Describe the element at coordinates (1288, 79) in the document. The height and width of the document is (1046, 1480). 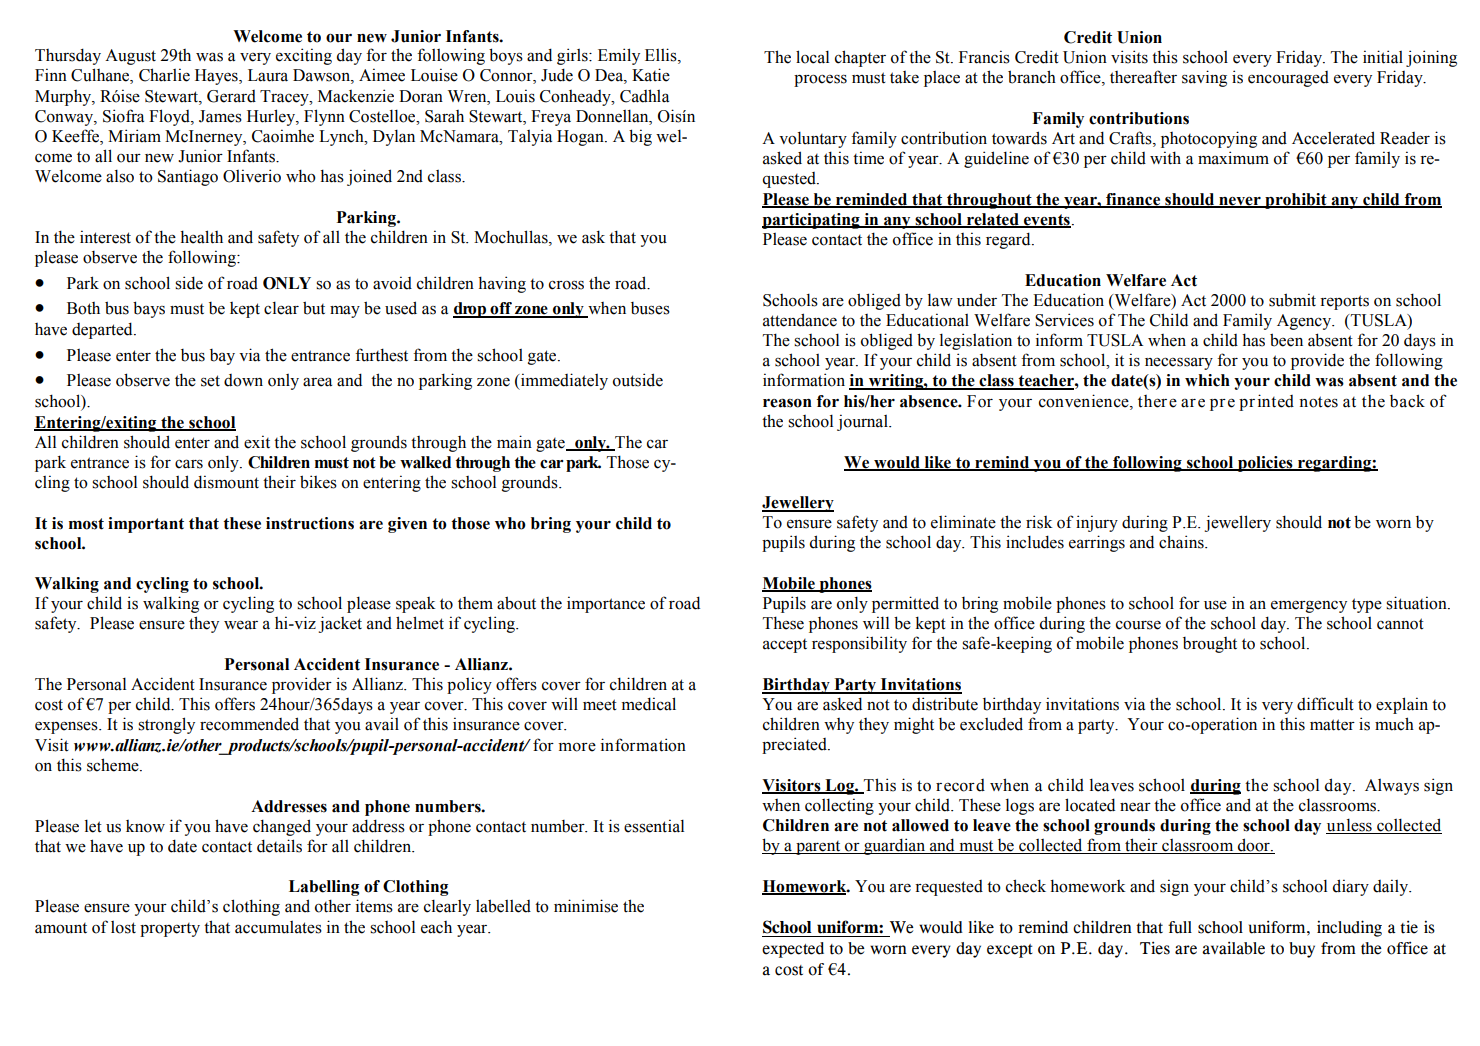
I see `encouraged` at that location.
